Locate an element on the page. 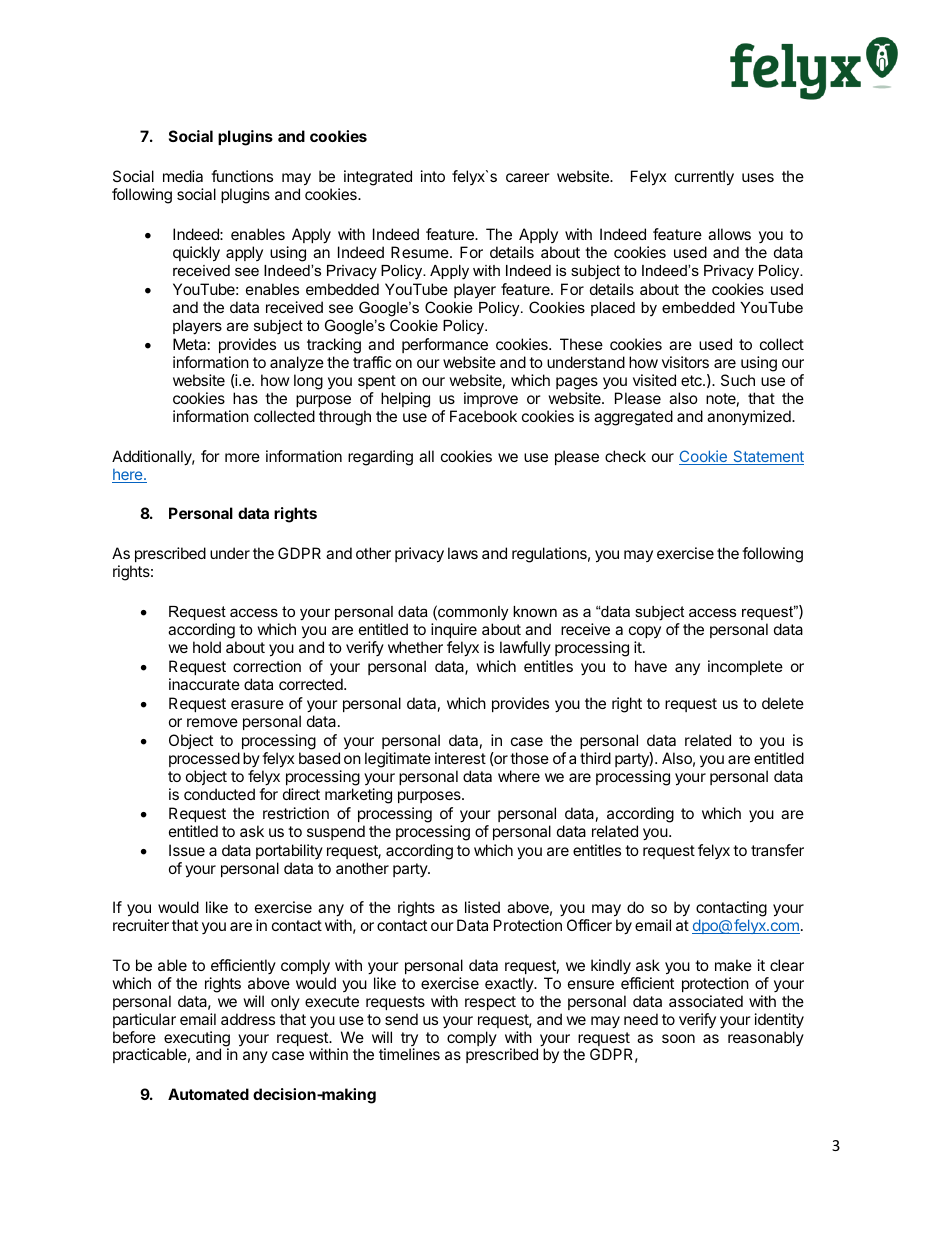 This page has width=952, height=1233. soon is located at coordinates (678, 1038).
